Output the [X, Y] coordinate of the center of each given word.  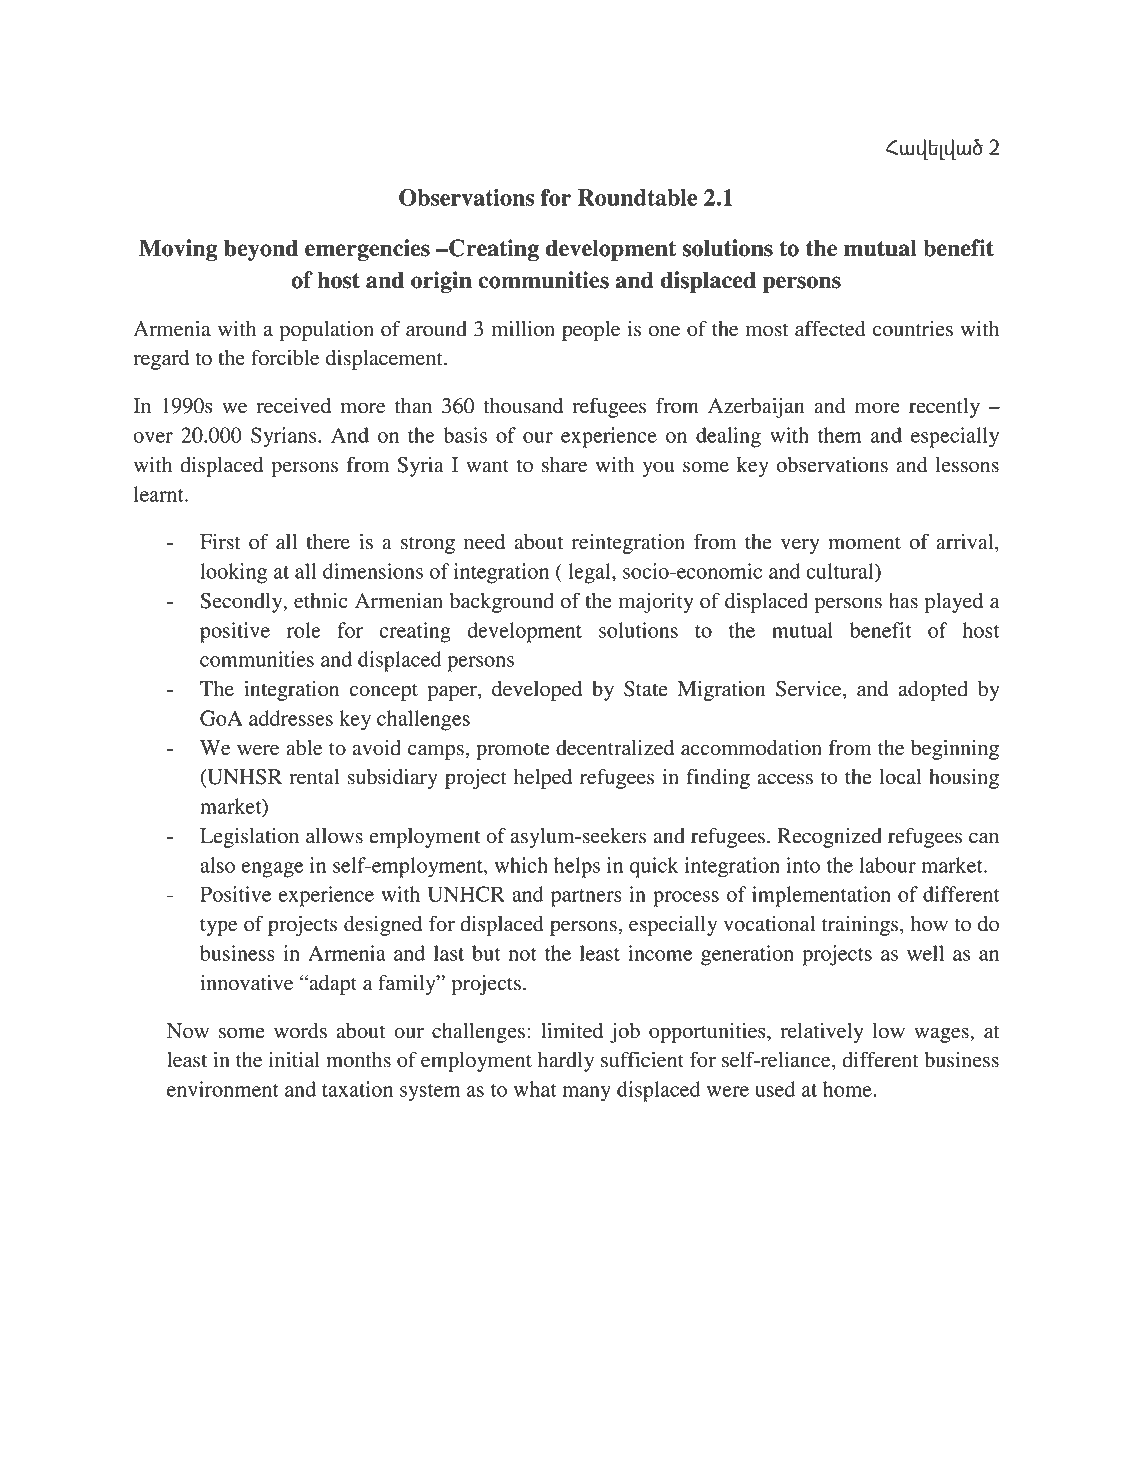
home [848, 1089]
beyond [261, 250]
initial [294, 1060]
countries [913, 329]
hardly [566, 1062]
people [591, 331]
